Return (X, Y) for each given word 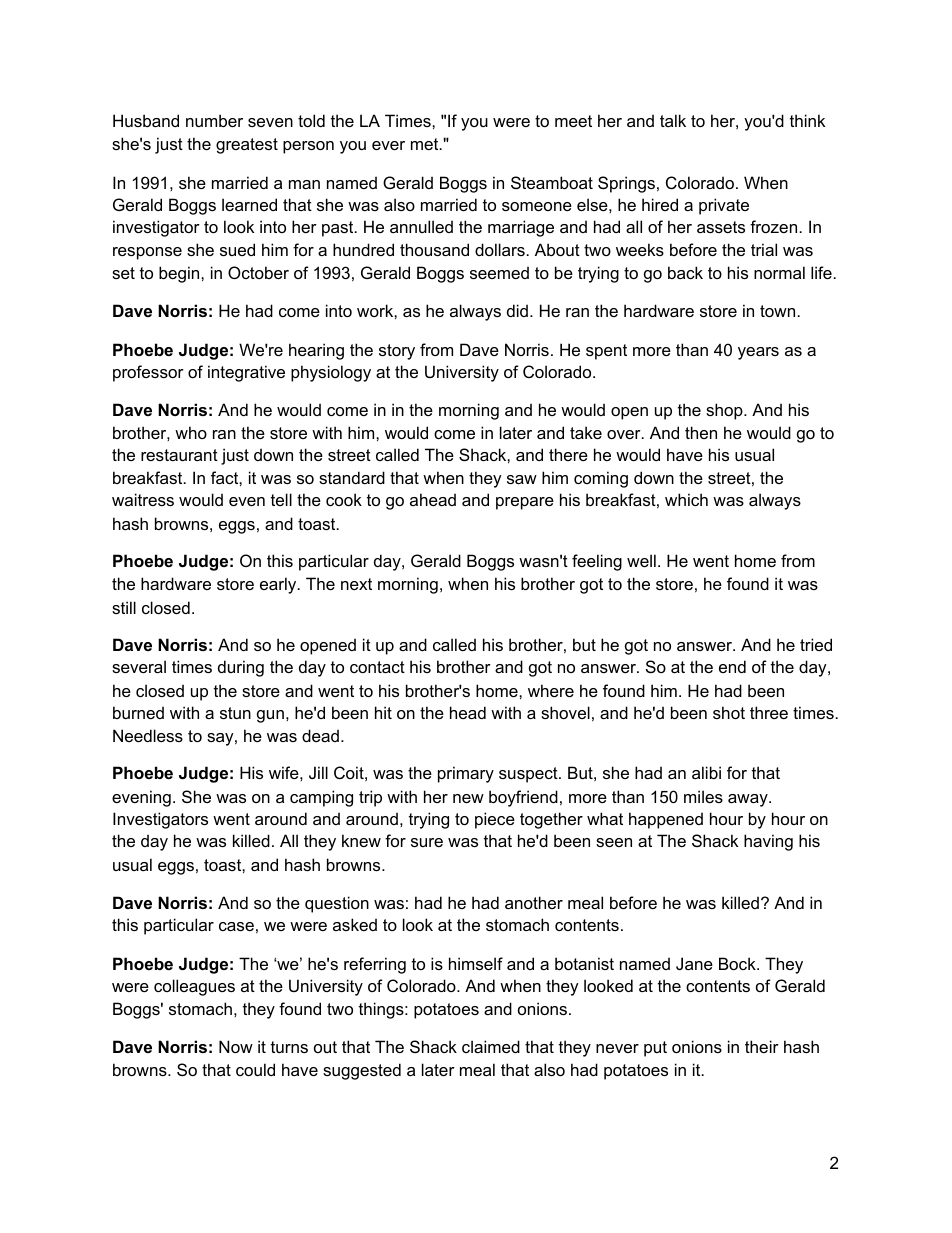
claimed (491, 1046)
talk (673, 120)
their (762, 1046)
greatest (247, 146)
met (426, 144)
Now (236, 1046)
